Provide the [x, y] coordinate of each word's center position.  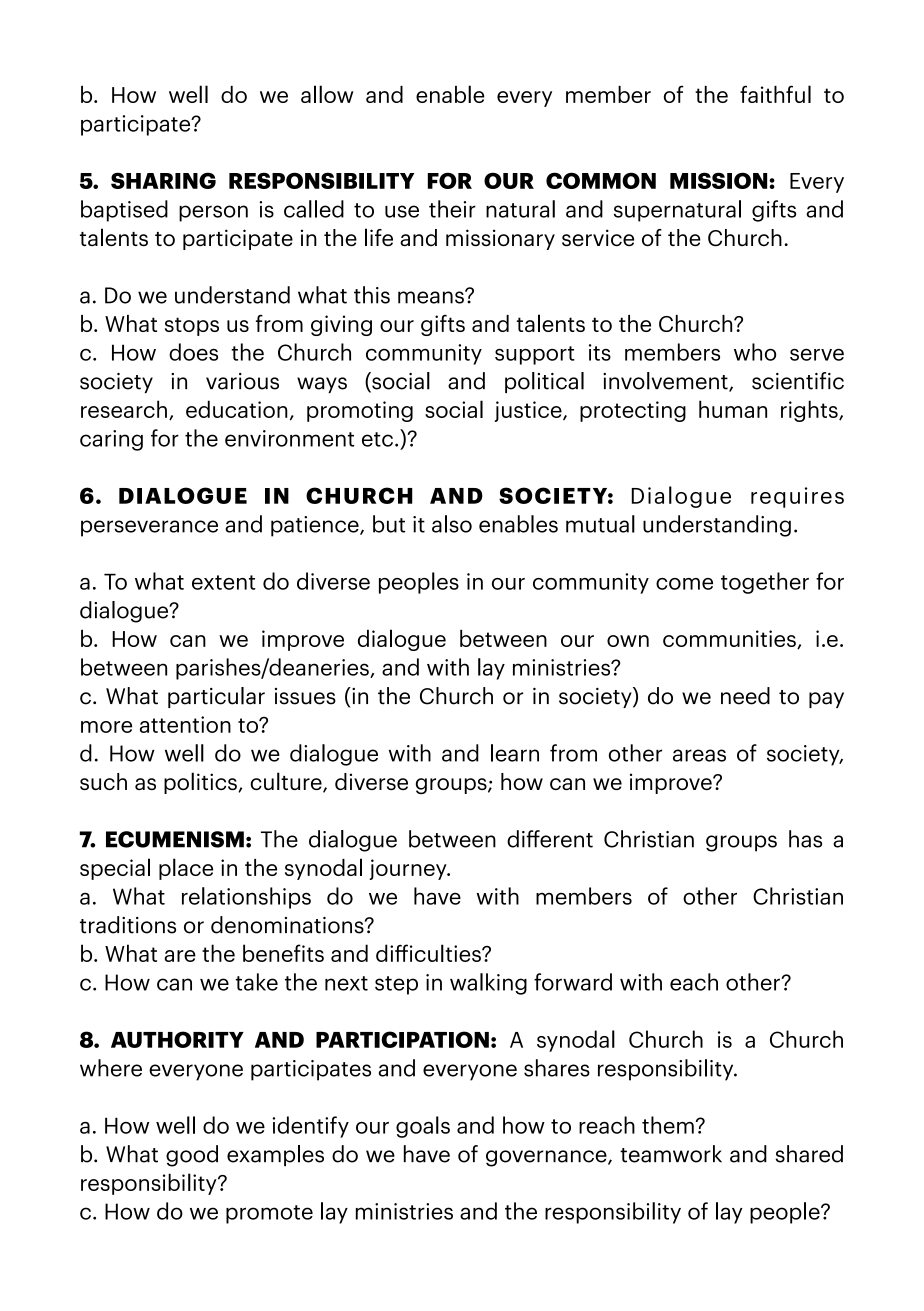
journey [409, 869]
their [452, 209]
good [192, 1156]
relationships [246, 898]
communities [730, 639]
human [733, 409]
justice [529, 411]
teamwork [671, 1154]
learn [515, 753]
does [193, 352]
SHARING [163, 180]
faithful [775, 94]
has [805, 839]
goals [423, 1127]
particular [216, 697]
